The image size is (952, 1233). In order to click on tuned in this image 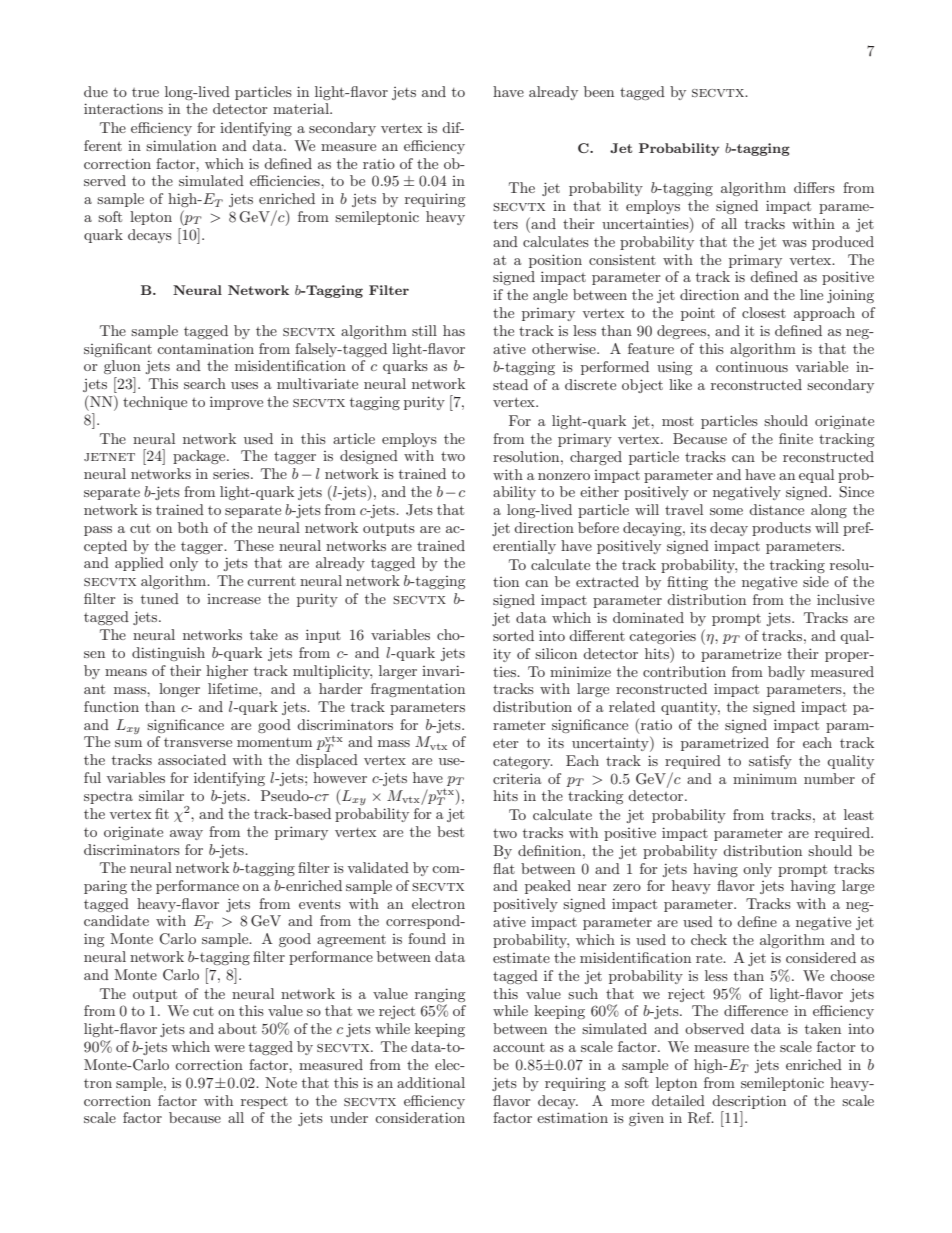, I will do `click(160, 598)`.
